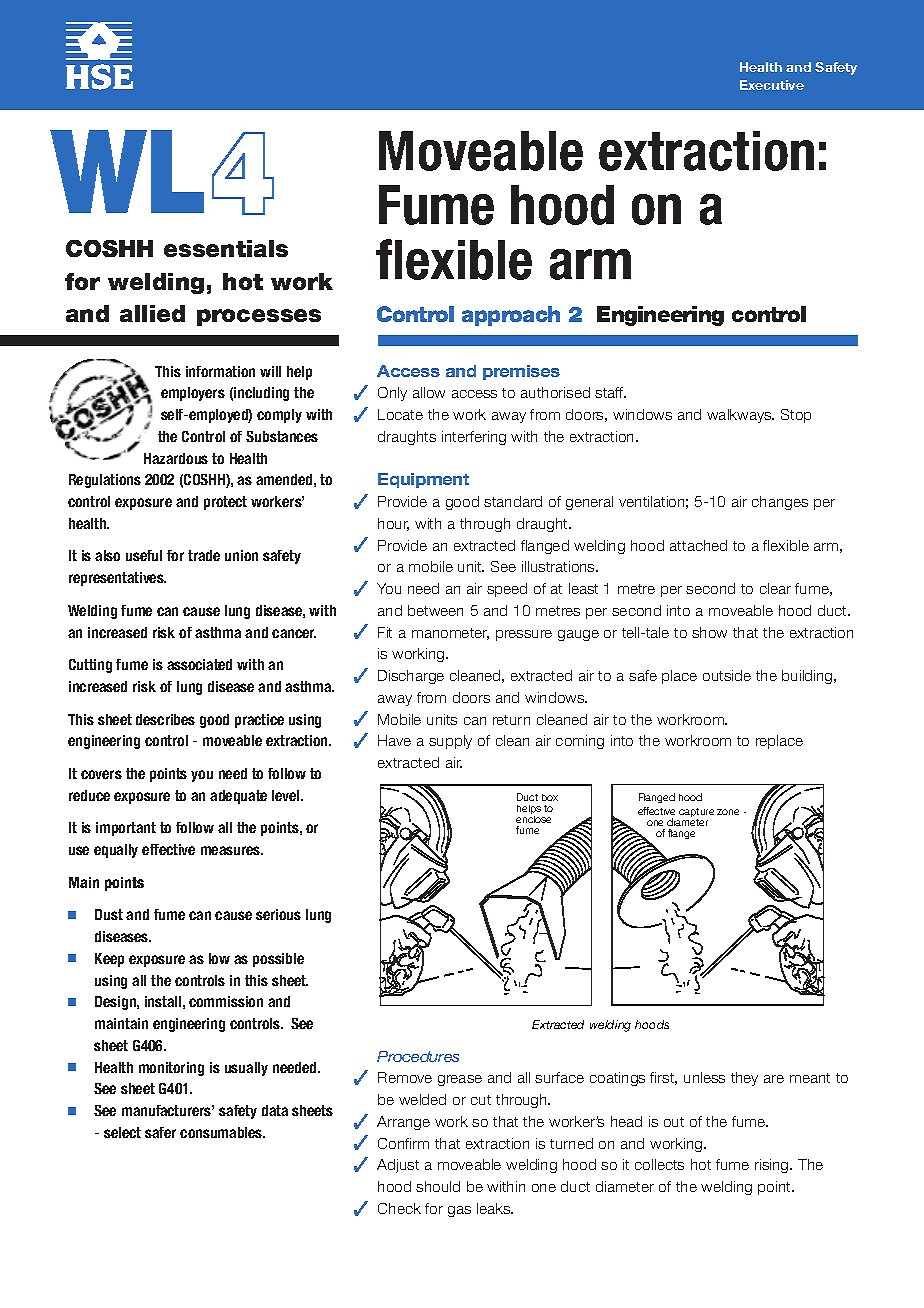  What do you see at coordinates (450, 742) in the image?
I see `supply` at bounding box center [450, 742].
